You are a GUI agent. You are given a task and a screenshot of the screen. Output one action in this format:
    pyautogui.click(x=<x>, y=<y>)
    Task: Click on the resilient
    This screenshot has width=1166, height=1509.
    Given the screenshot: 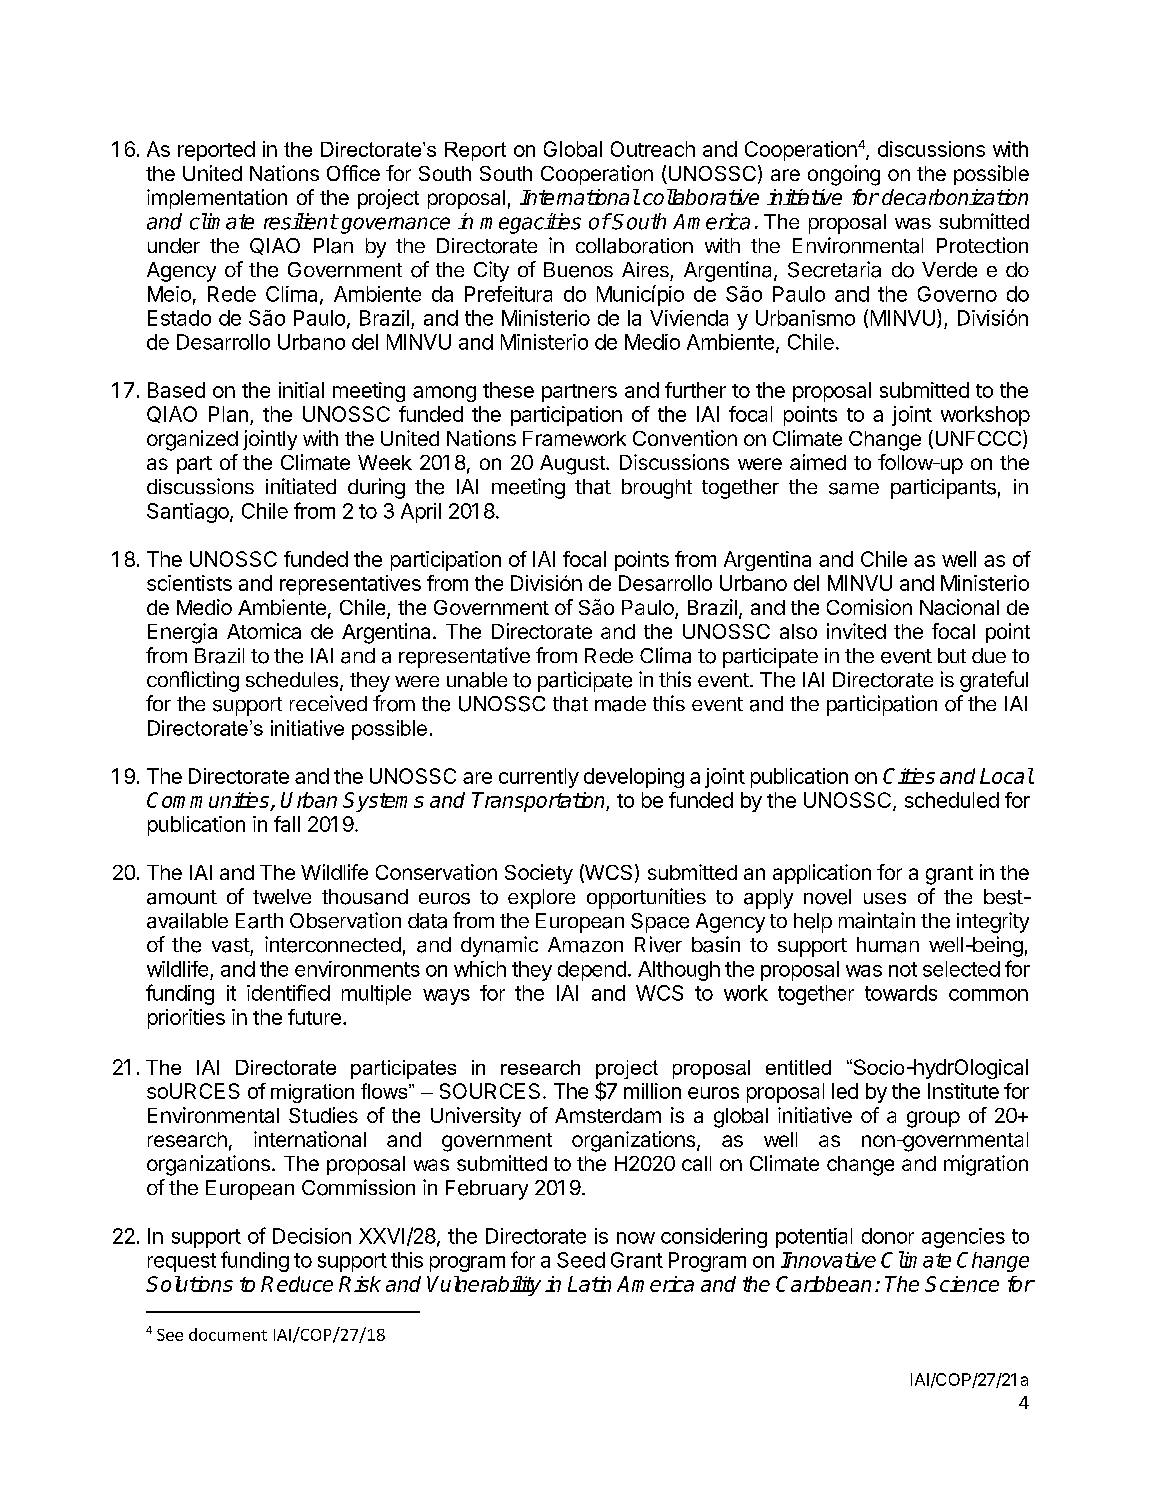 What is the action you would take?
    pyautogui.click(x=301, y=221)
